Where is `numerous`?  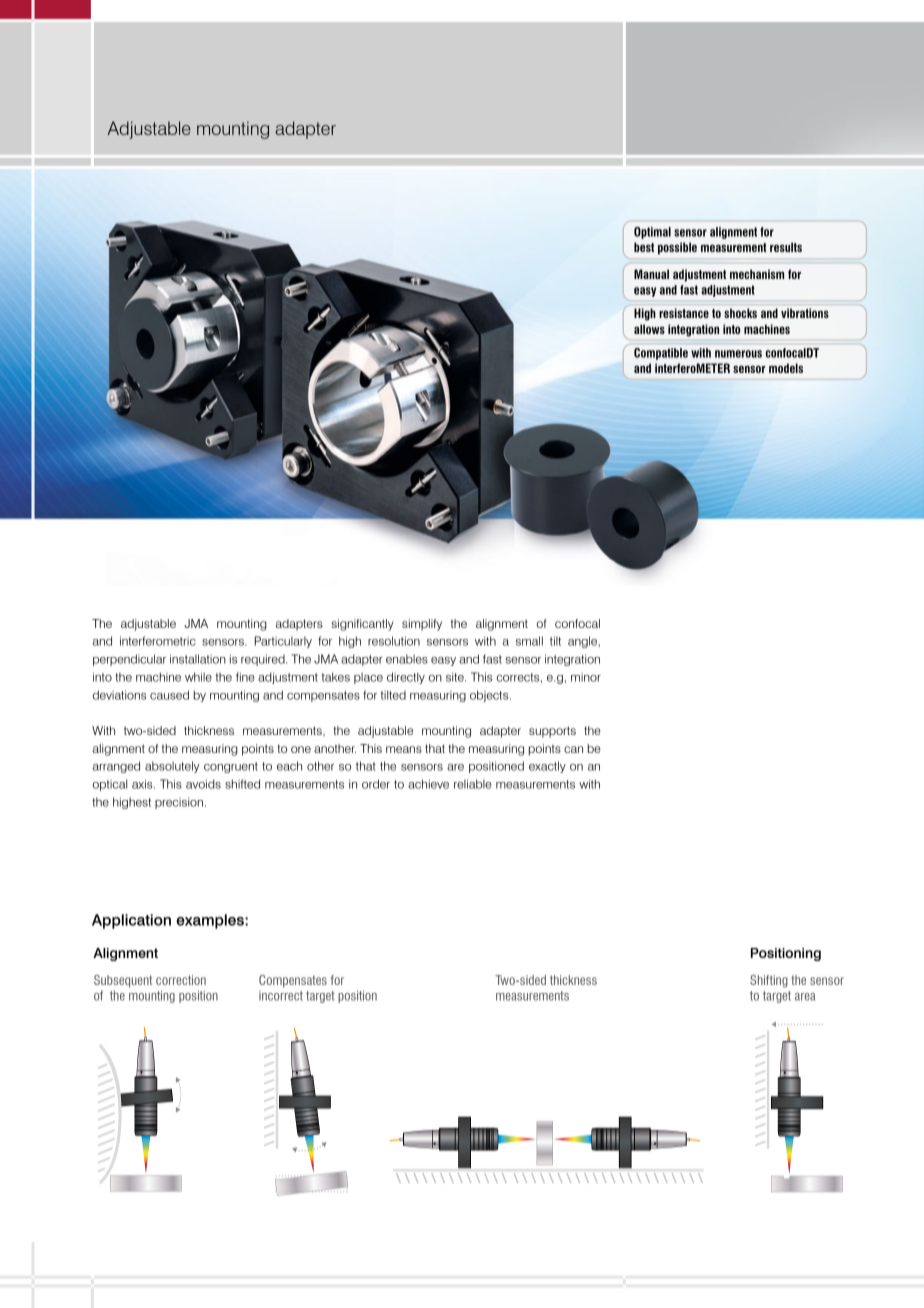
numerous is located at coordinates (738, 354).
